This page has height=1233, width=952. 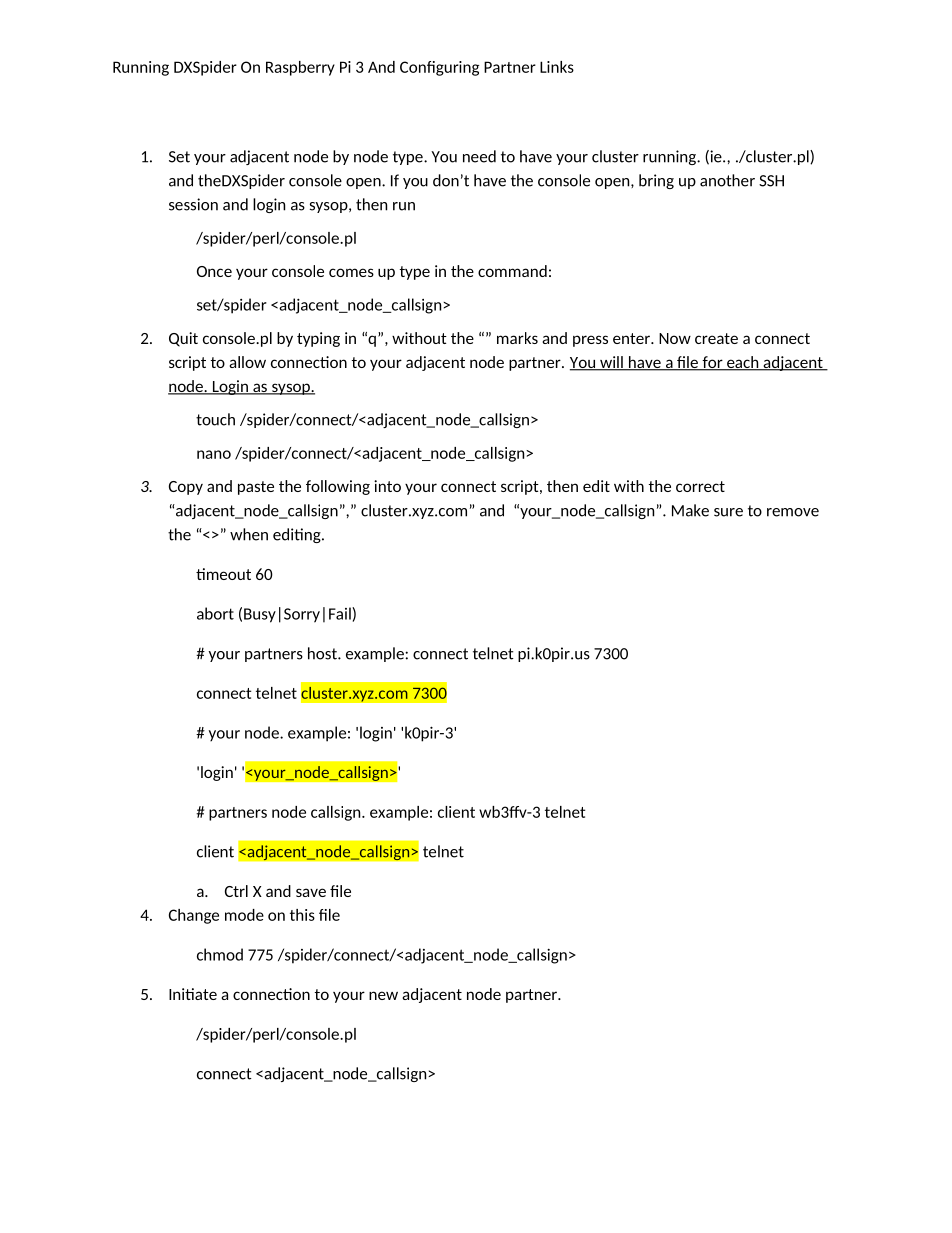 What do you see at coordinates (712, 363) in the page?
I see `for` at bounding box center [712, 363].
